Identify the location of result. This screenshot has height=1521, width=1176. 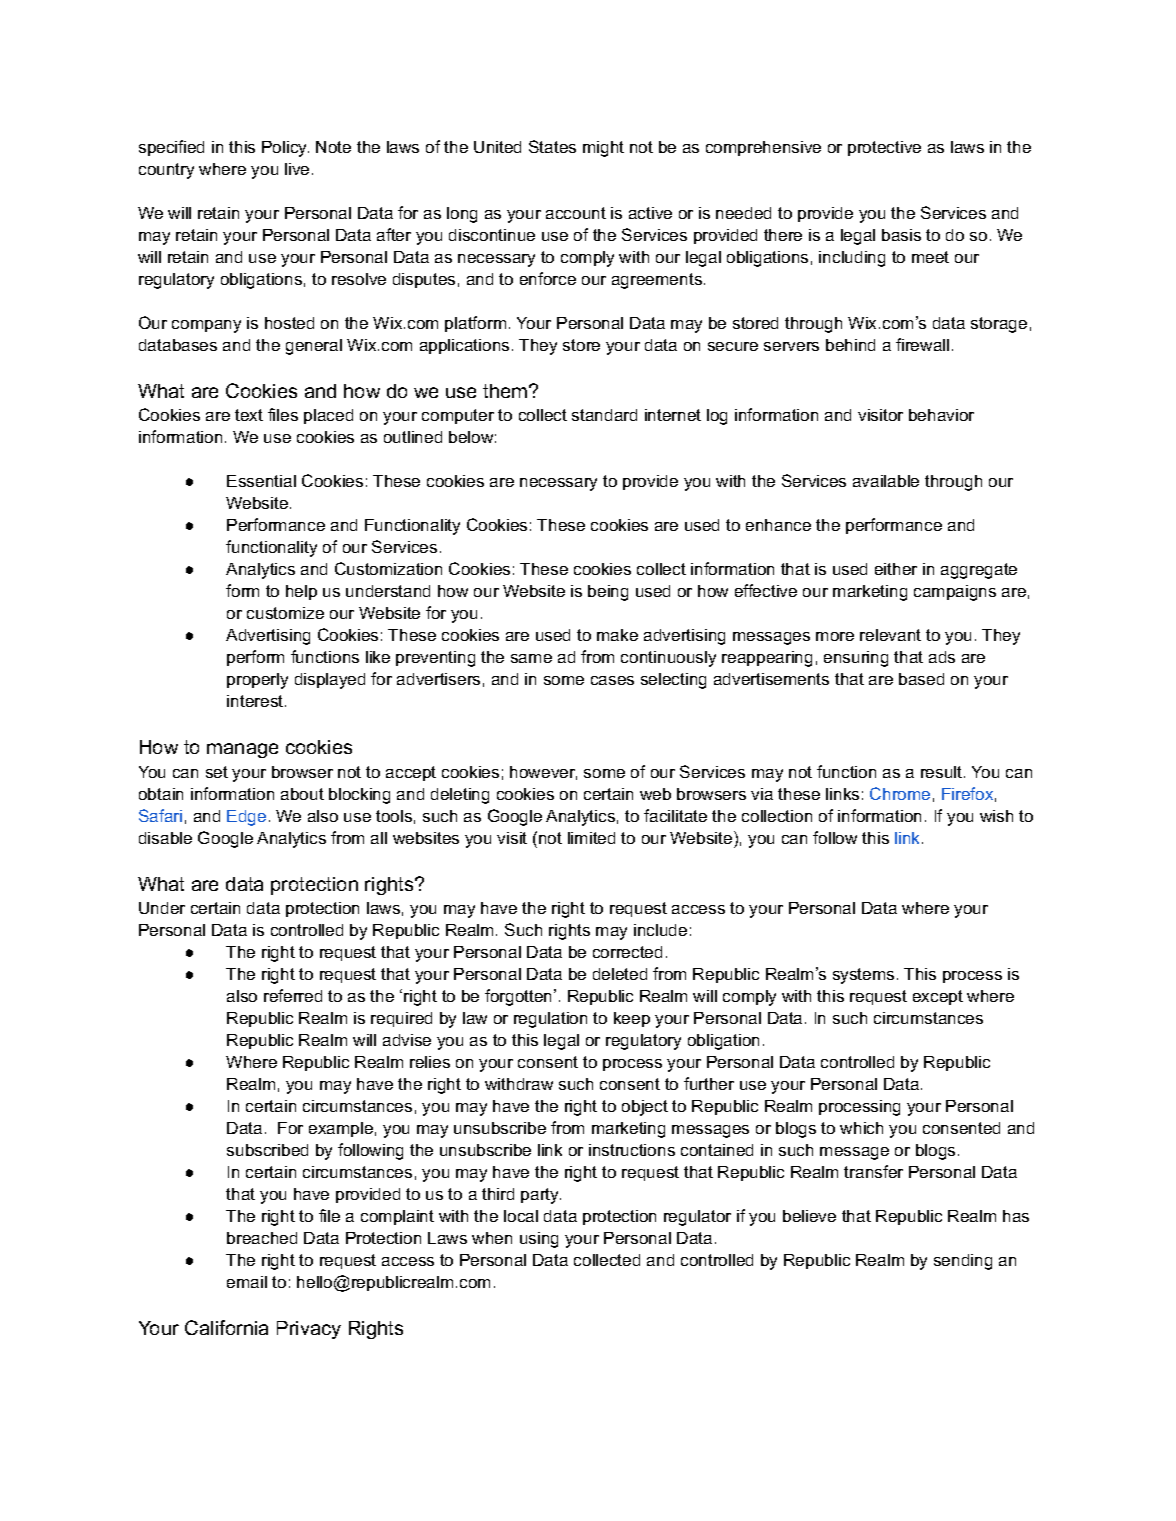
(943, 772).
